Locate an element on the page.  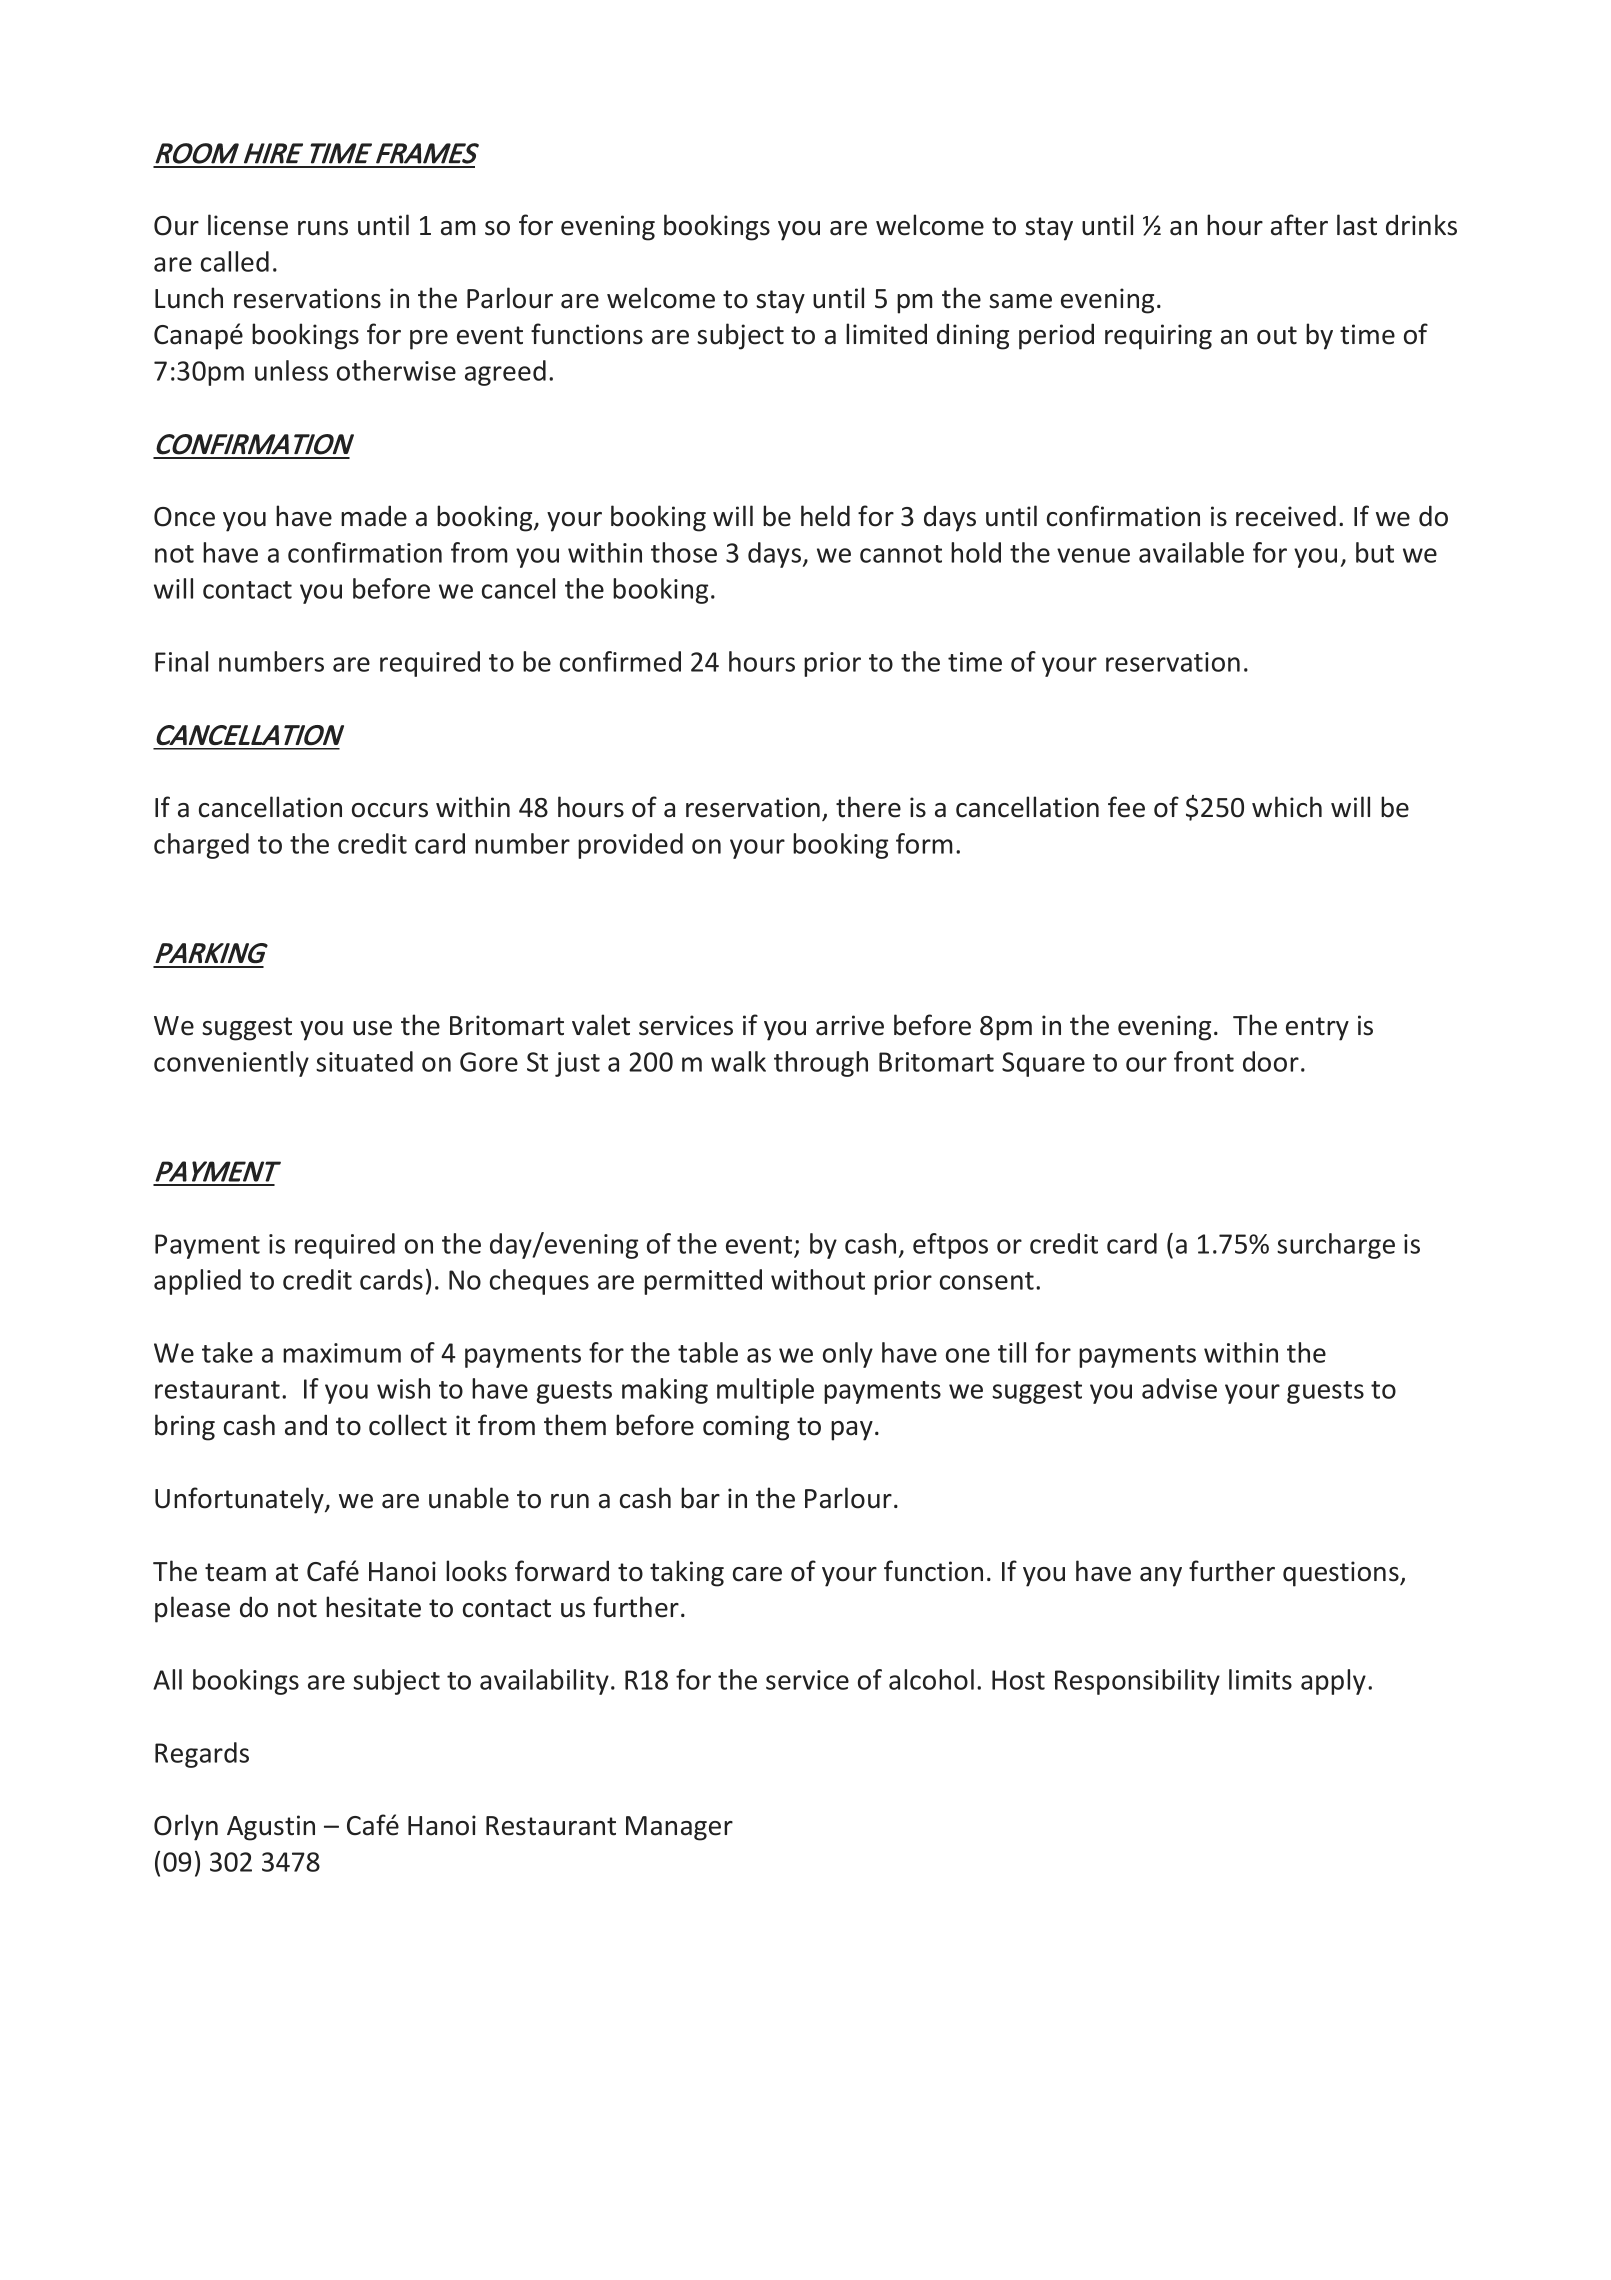
after is located at coordinates (1299, 225).
